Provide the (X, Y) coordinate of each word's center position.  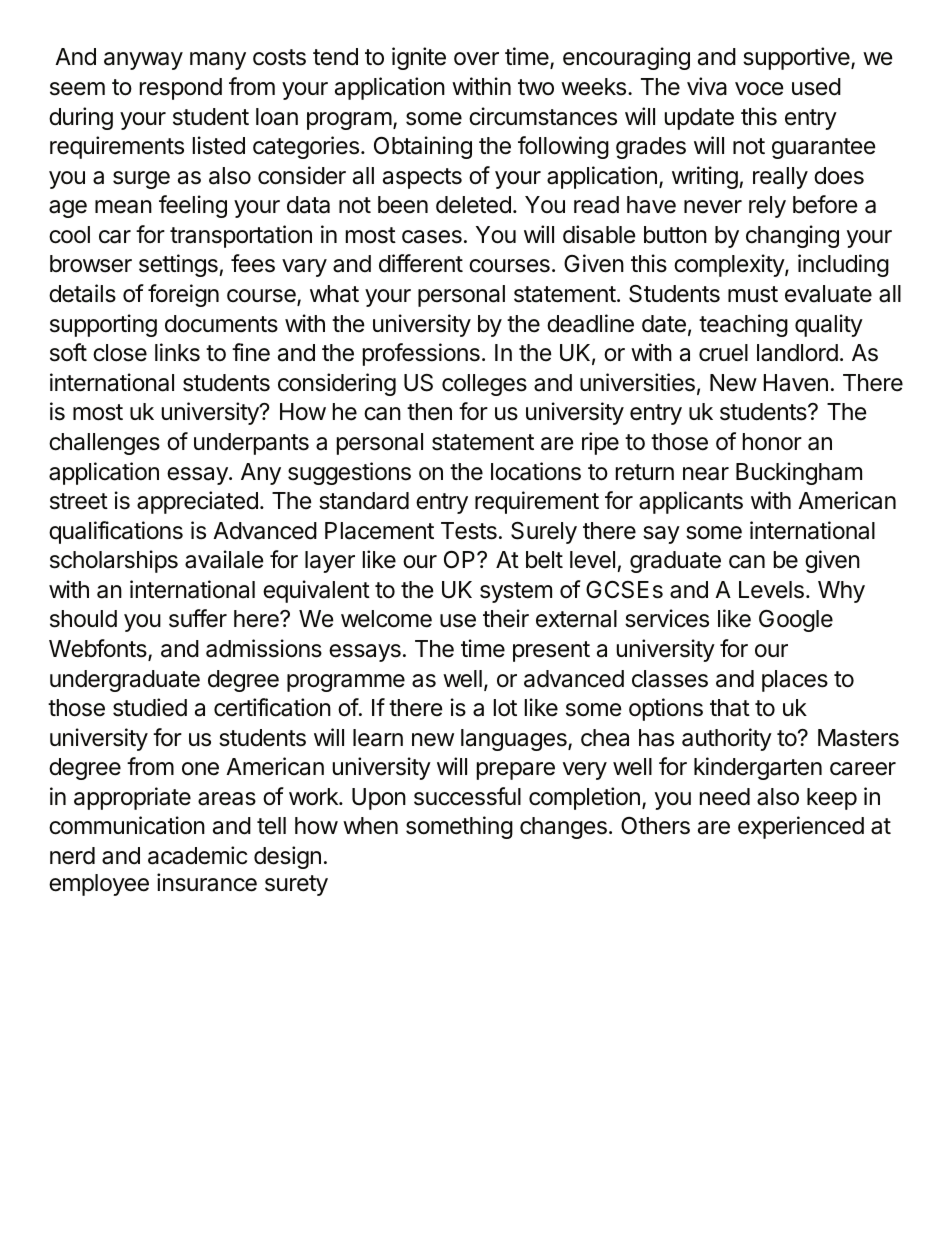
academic (197, 855)
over (476, 58)
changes (563, 828)
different (421, 263)
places (795, 681)
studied (150, 707)
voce (759, 89)
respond (181, 89)
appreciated (197, 502)
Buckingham (799, 473)
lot (505, 708)
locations (536, 471)
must (753, 294)
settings (179, 265)
